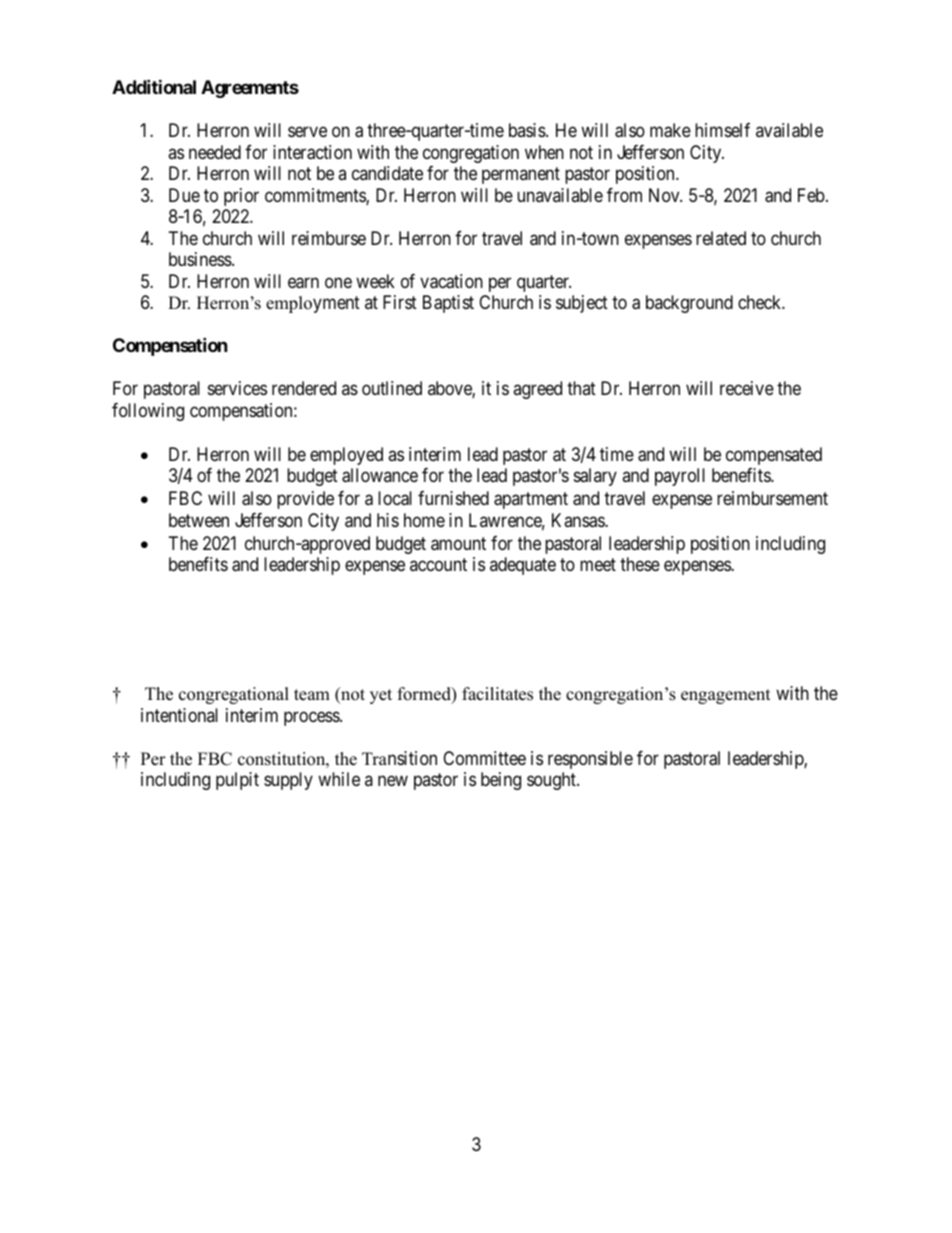  What do you see at coordinates (722, 130) in the screenshot?
I see `himself` at bounding box center [722, 130].
